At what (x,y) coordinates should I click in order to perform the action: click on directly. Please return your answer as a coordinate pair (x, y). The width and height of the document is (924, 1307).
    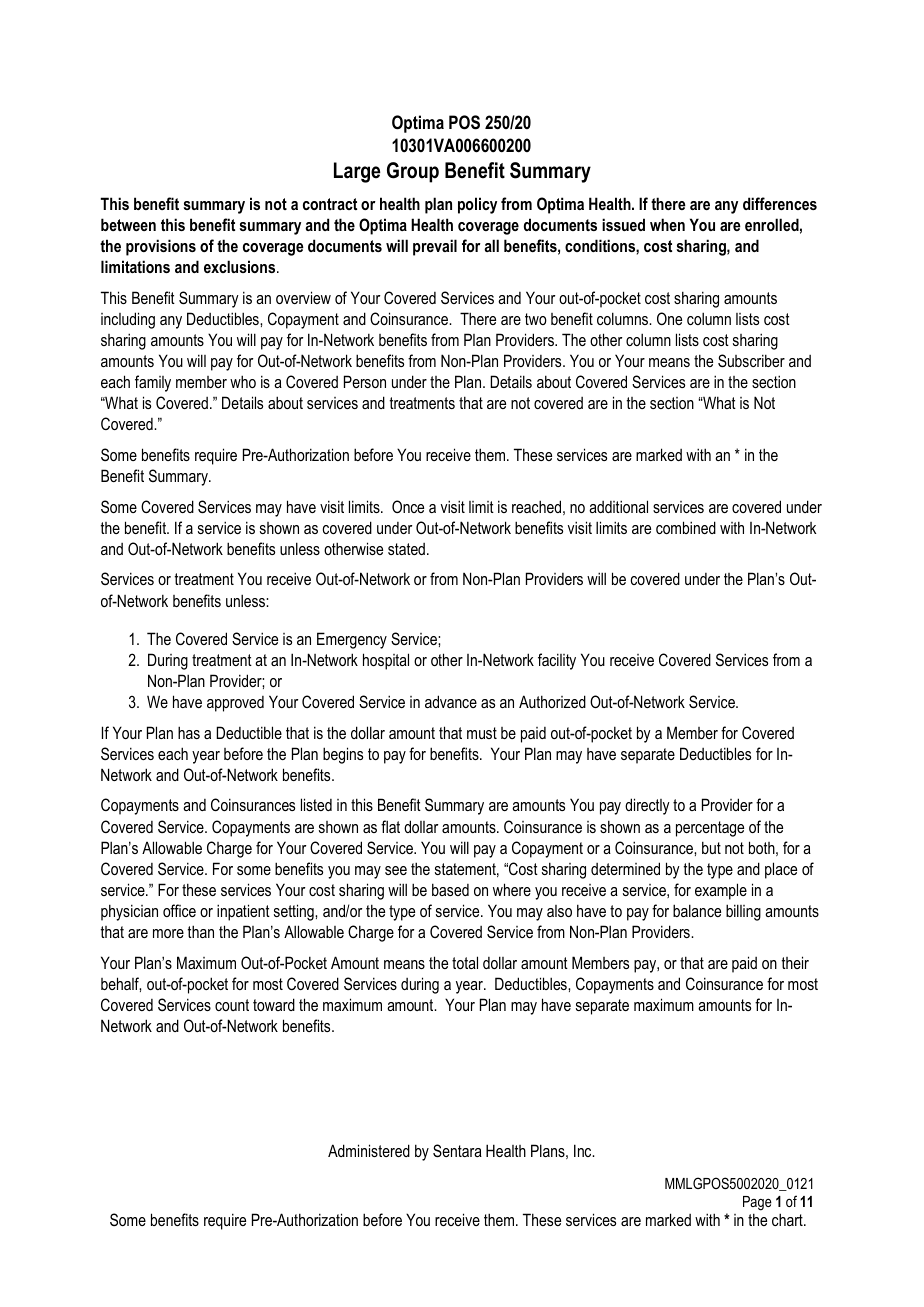
    Looking at the image, I should click on (647, 806).
